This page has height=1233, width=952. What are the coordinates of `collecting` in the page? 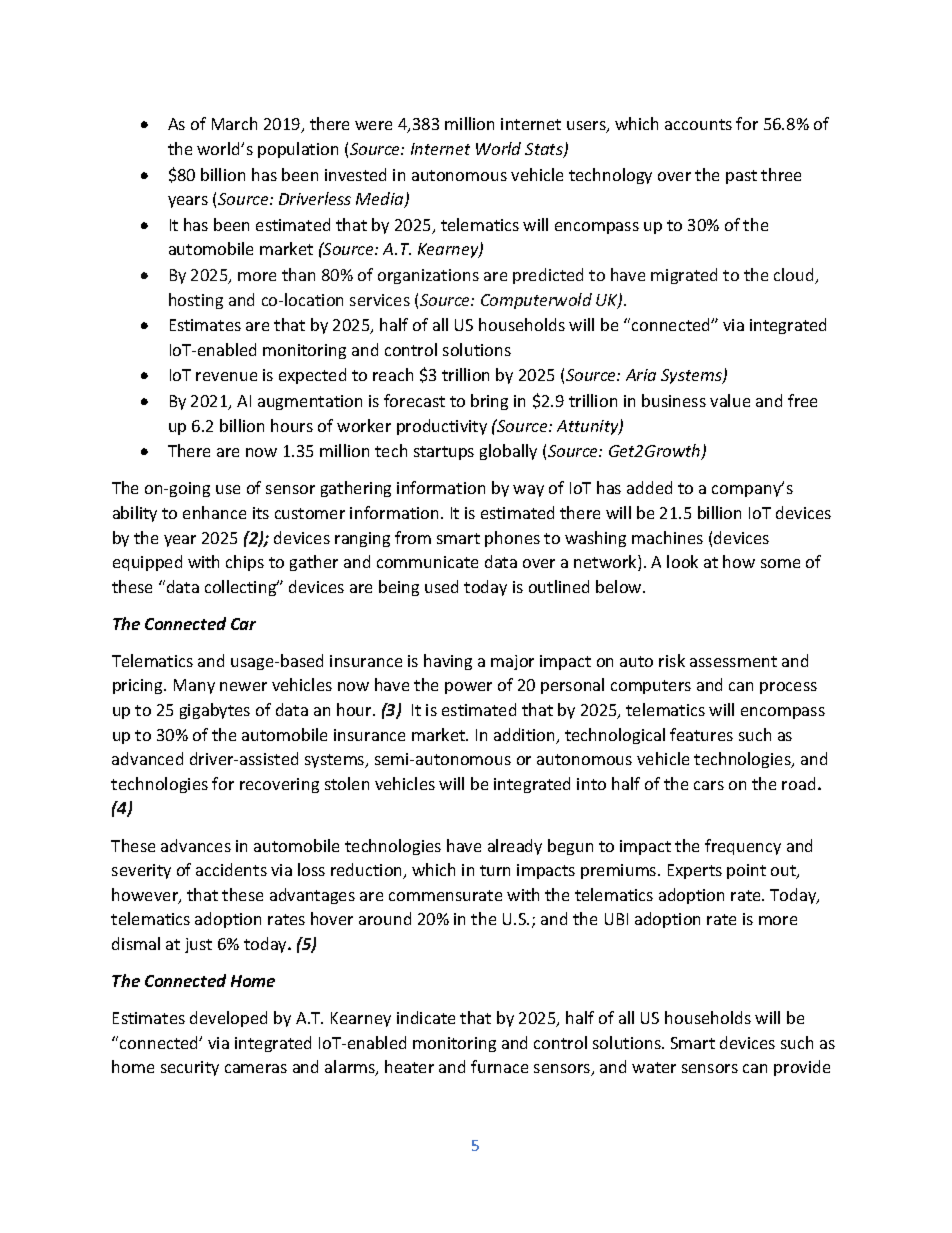 It's located at (242, 588).
